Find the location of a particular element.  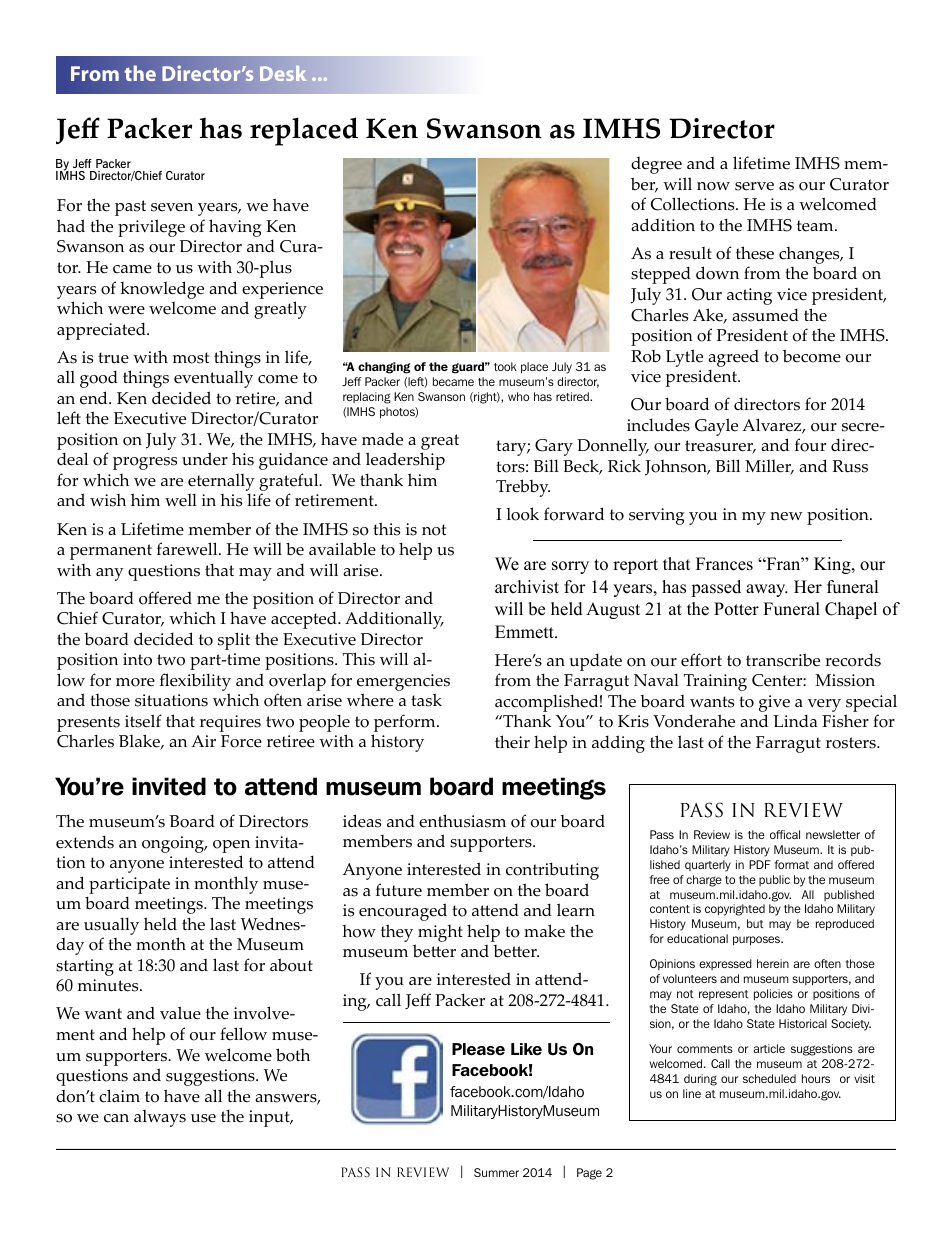

degree is located at coordinates (656, 165).
